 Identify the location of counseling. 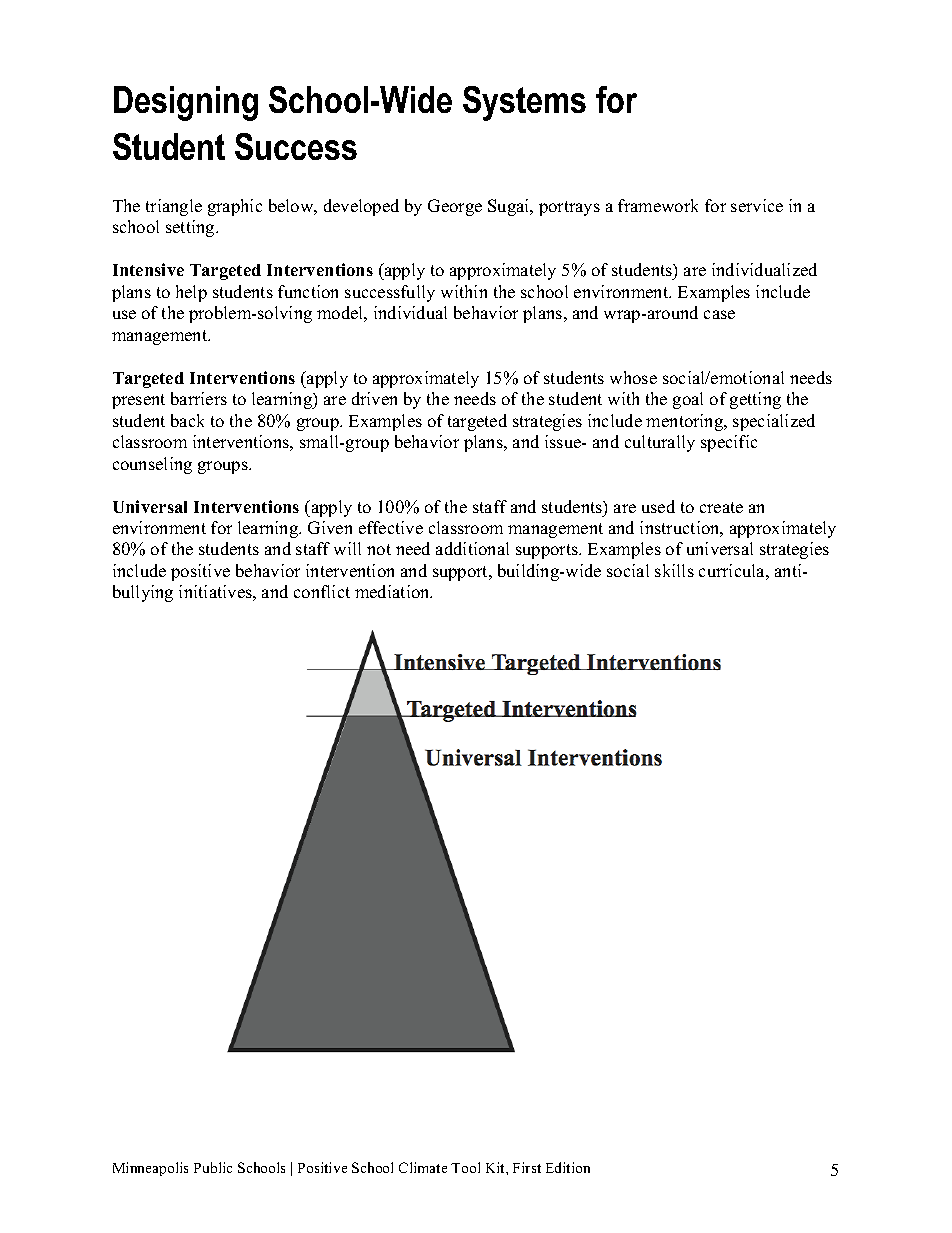
(152, 465).
